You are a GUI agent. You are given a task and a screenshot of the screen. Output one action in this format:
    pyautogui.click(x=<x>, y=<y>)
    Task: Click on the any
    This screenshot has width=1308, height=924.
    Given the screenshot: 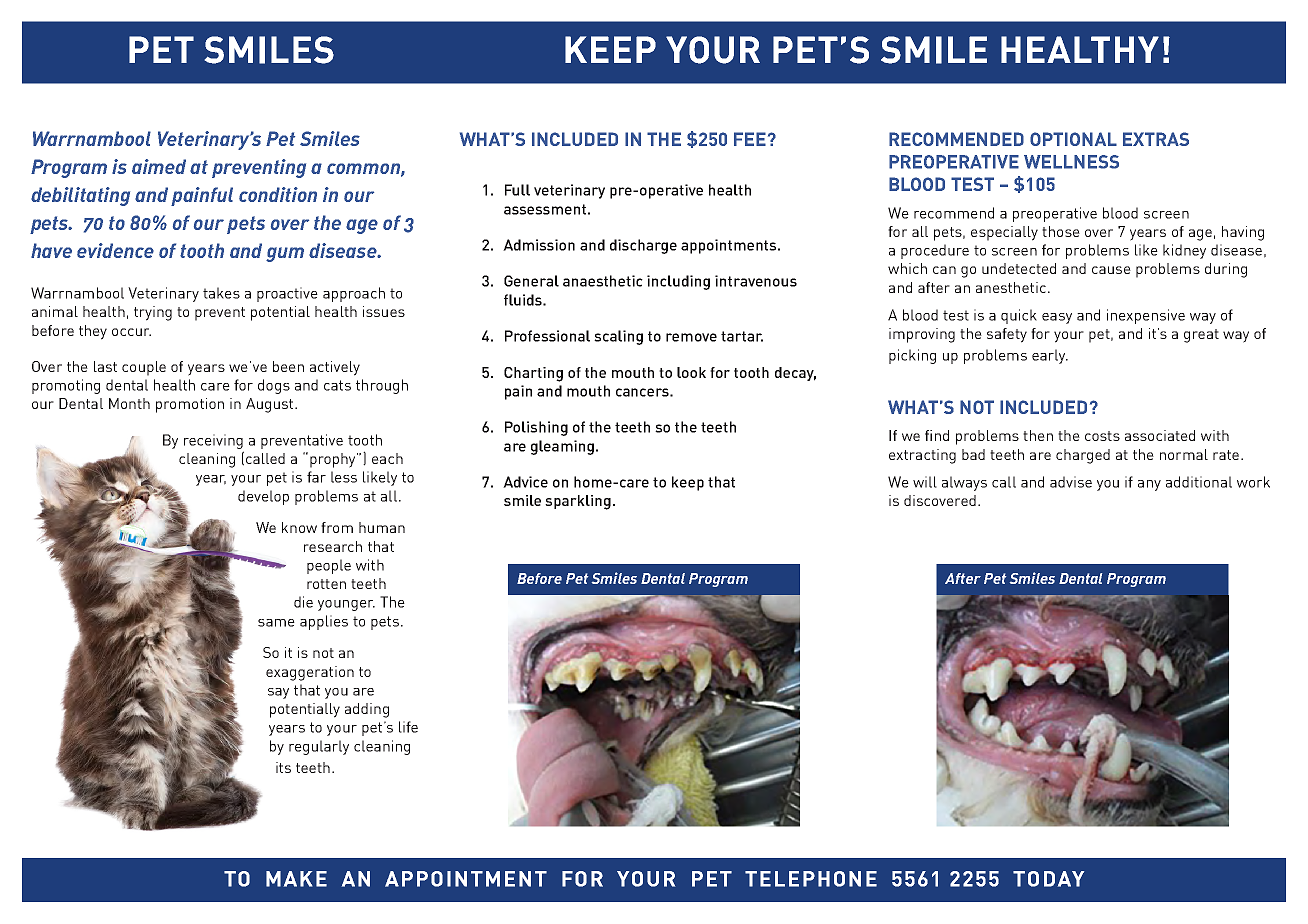 What is the action you would take?
    pyautogui.click(x=1149, y=485)
